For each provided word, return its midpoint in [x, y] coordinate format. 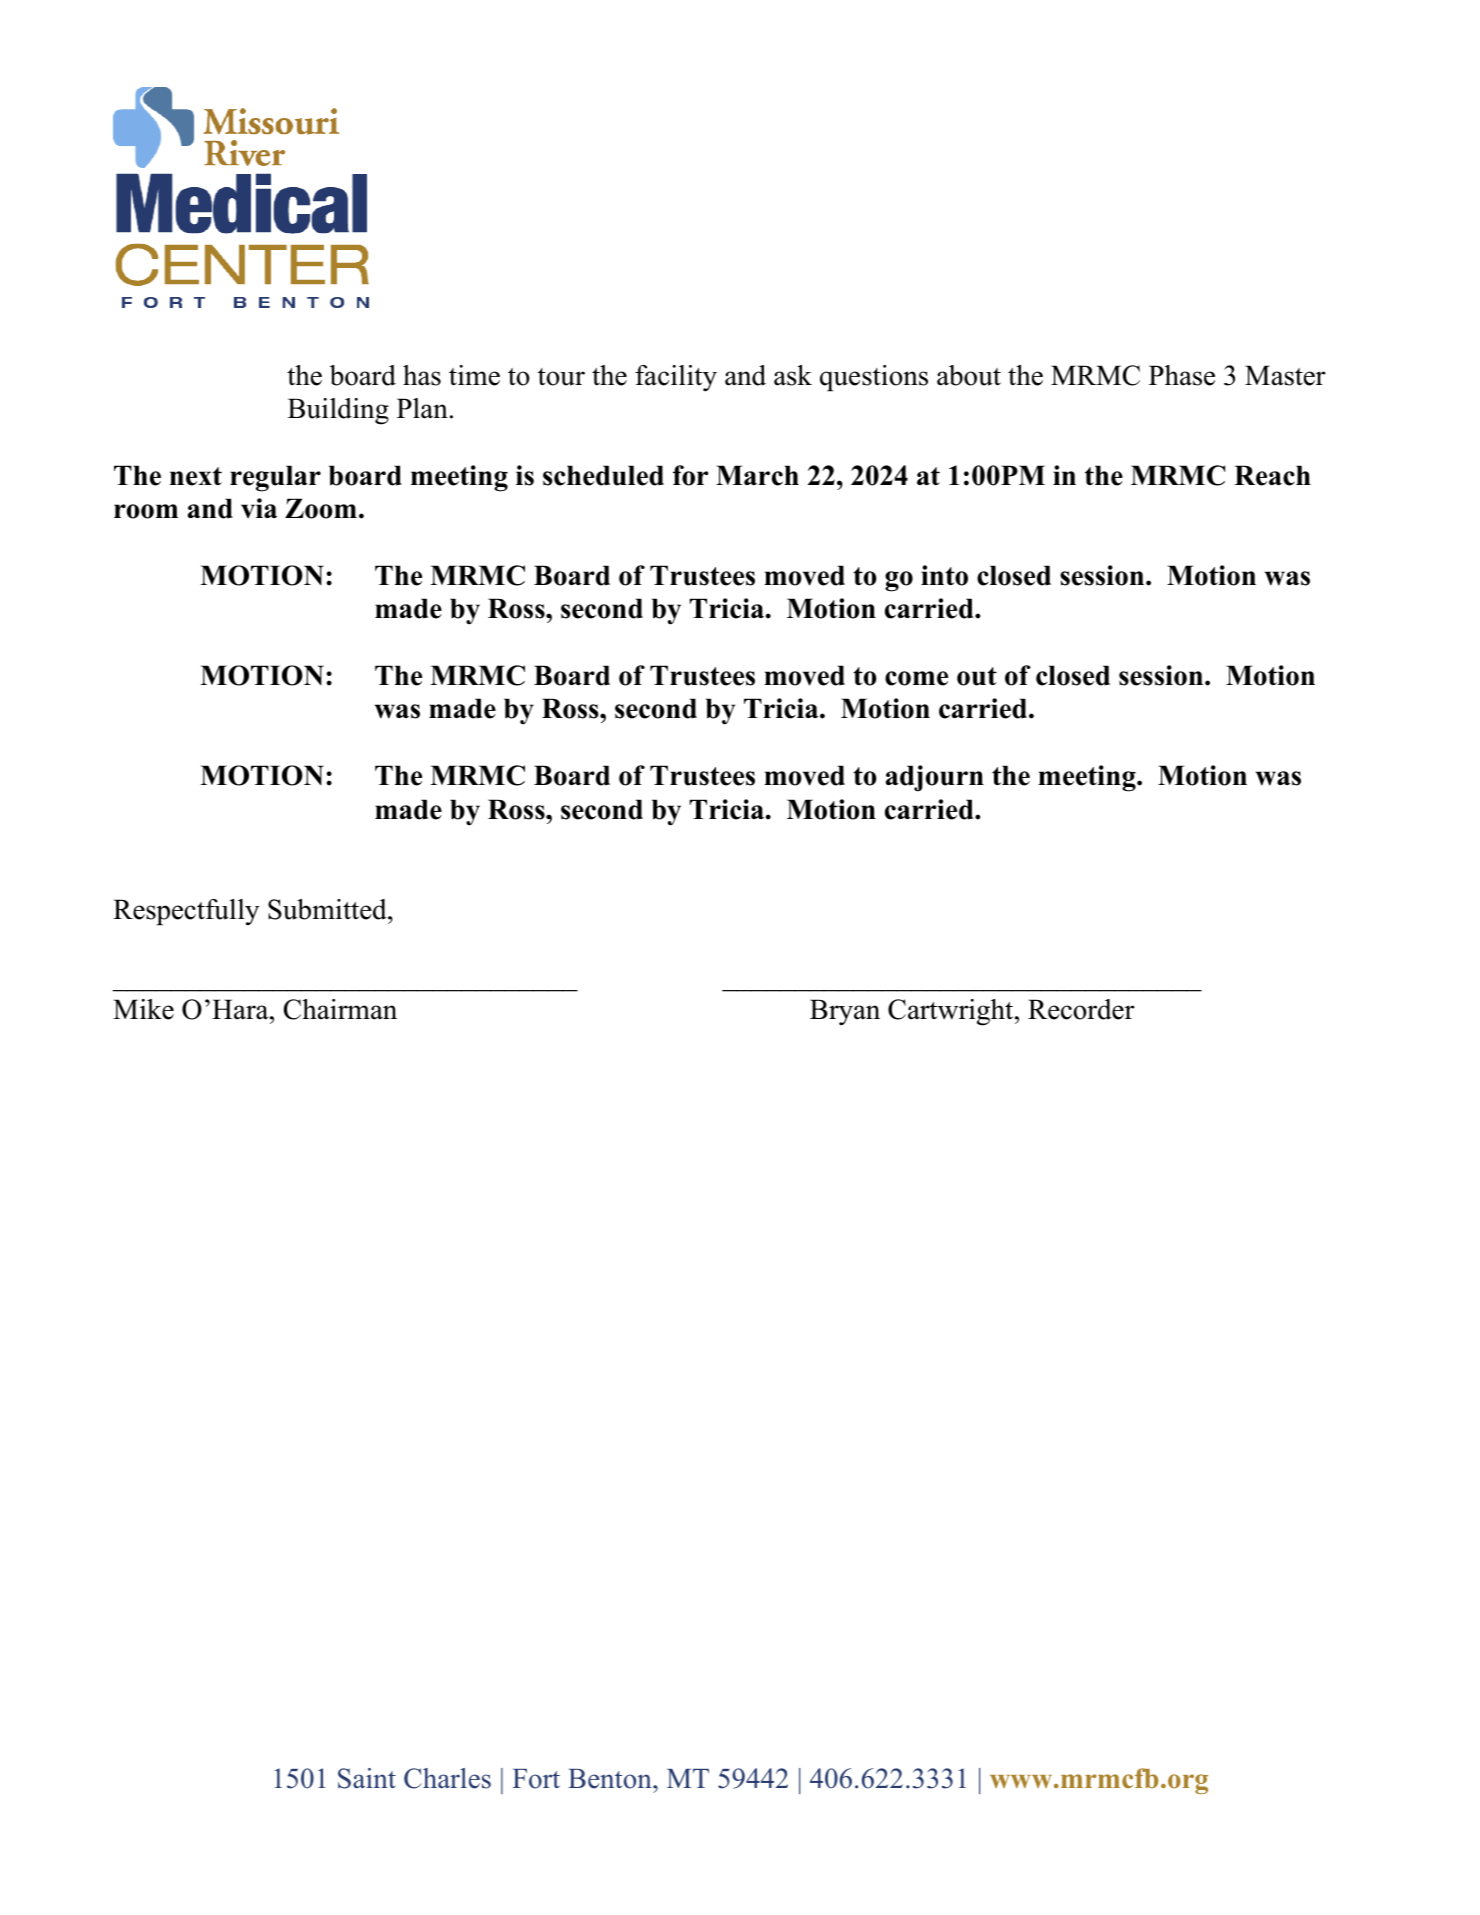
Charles [447, 1778]
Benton [611, 1779]
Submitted [328, 909]
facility [676, 378]
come [916, 678]
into [944, 575]
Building [338, 411]
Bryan [845, 1012]
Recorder [1081, 1009]
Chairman [340, 1009]
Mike [143, 1009]
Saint [367, 1778]
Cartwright [952, 1012]
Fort [536, 1779]
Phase [1182, 375]
